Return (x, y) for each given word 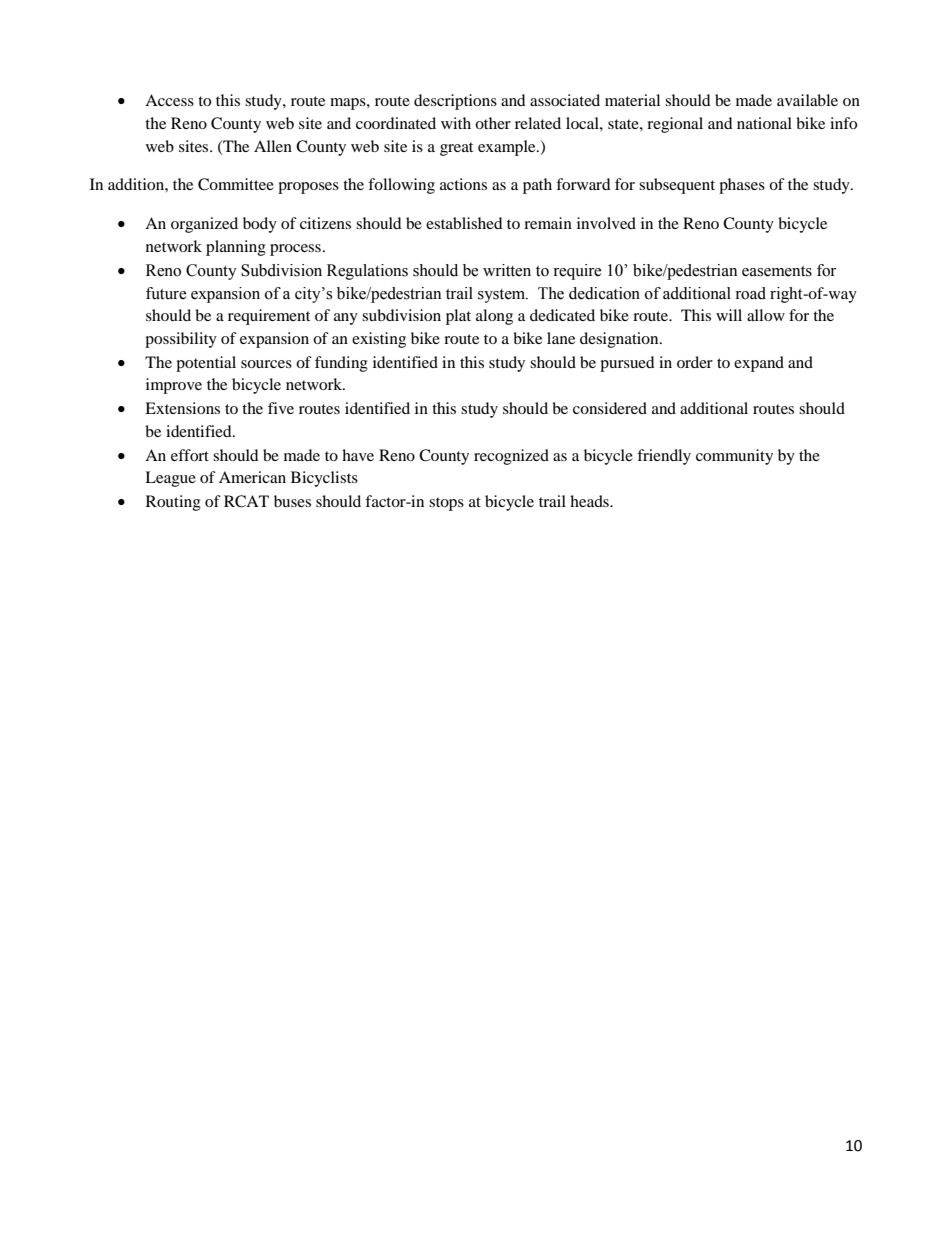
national (764, 123)
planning (236, 248)
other (493, 123)
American (252, 477)
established (464, 223)
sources (266, 364)
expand (759, 364)
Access (169, 100)
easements (777, 271)
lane (561, 338)
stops (446, 504)
